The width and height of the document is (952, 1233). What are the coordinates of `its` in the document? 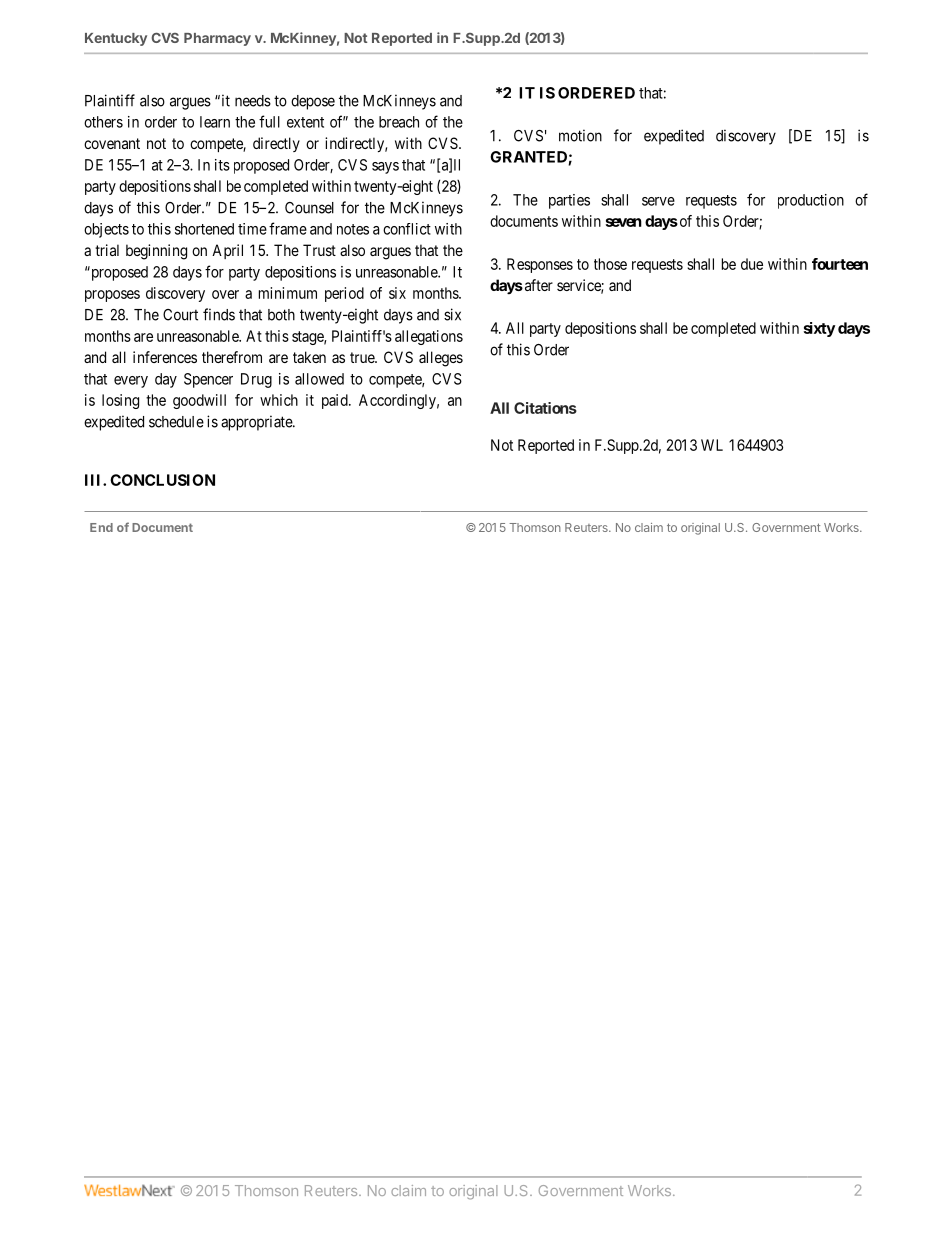 It's located at (222, 165).
